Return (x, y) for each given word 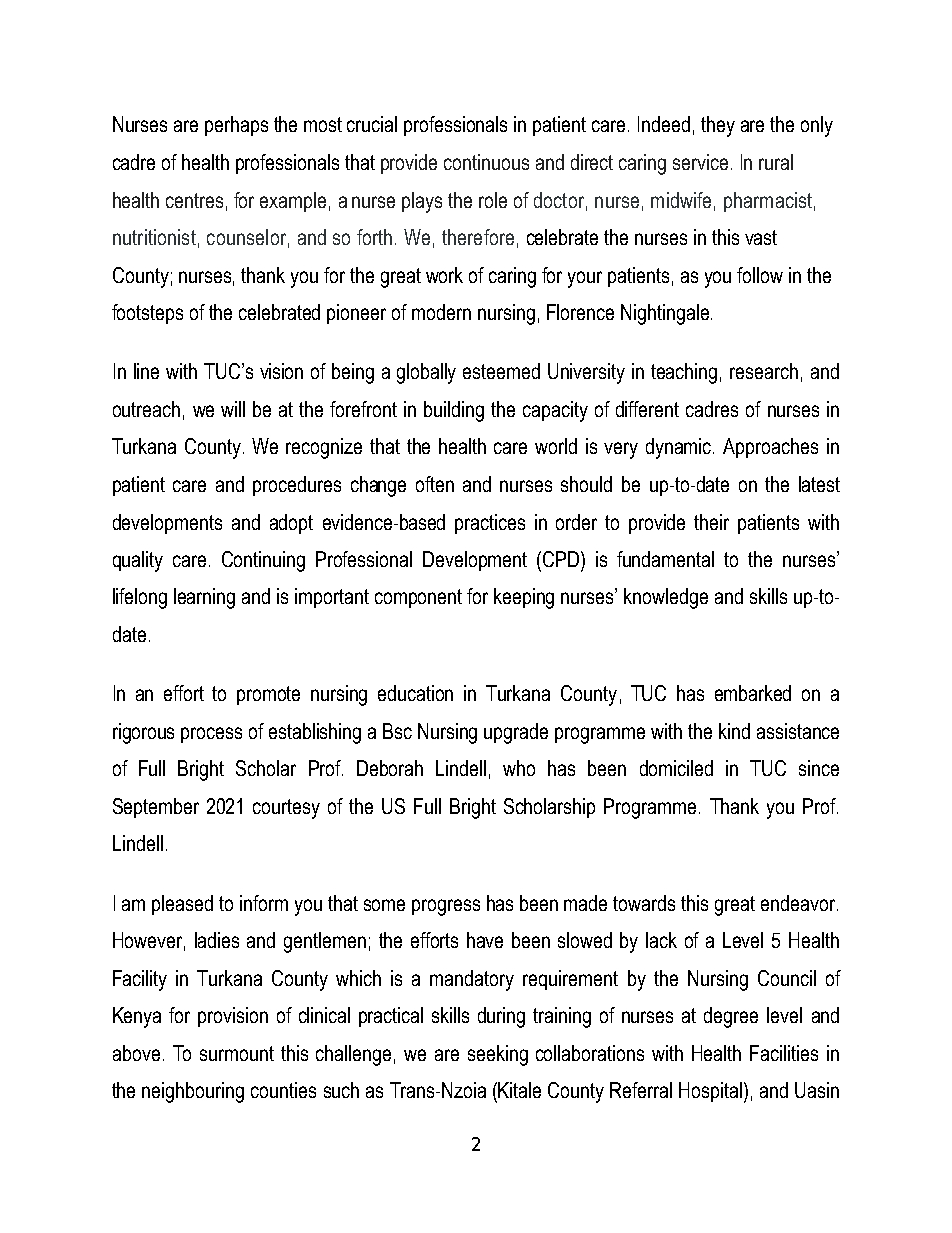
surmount (237, 1053)
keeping (524, 598)
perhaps (236, 126)
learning (204, 598)
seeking (498, 1055)
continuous (486, 162)
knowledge (666, 598)
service (700, 162)
